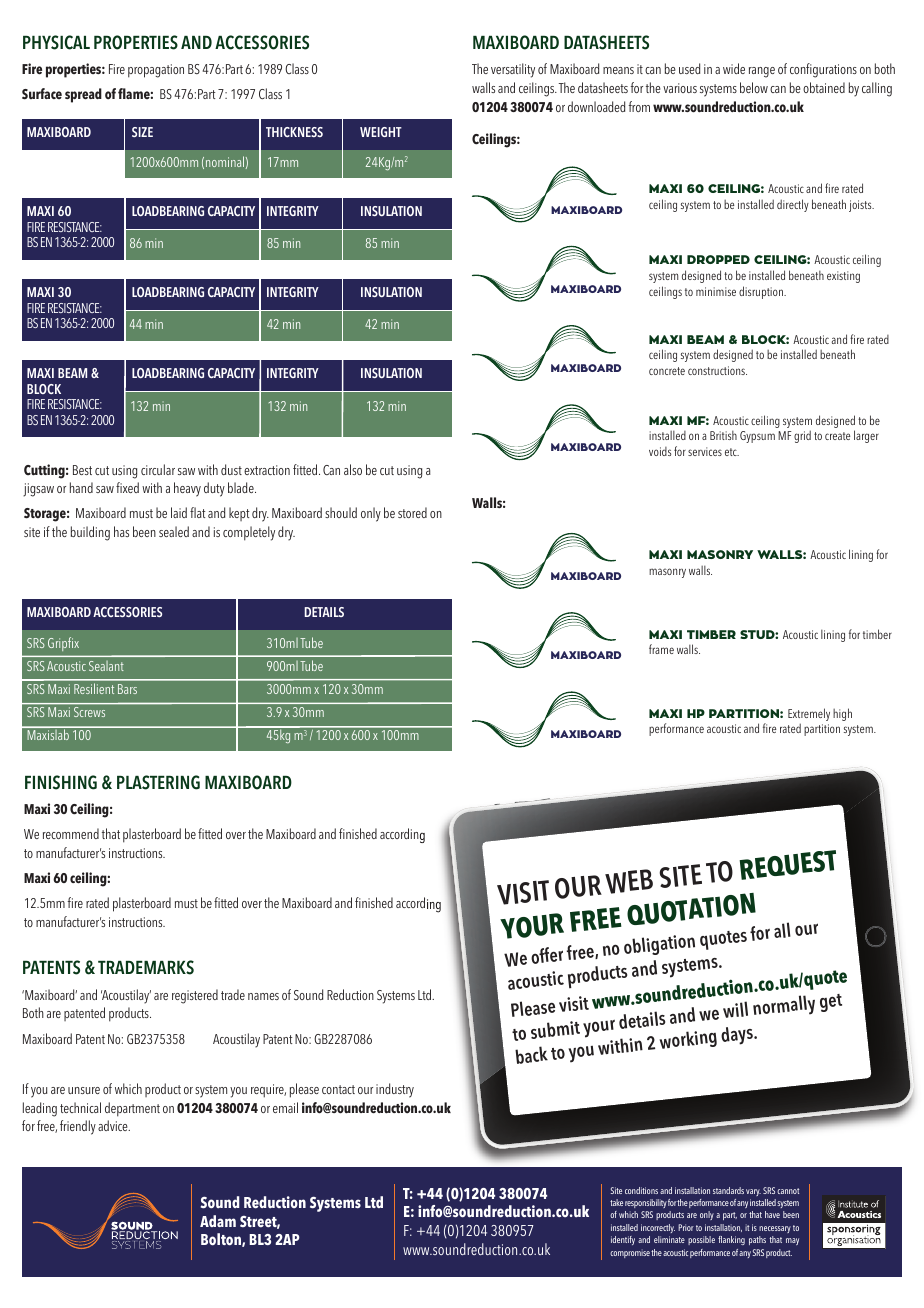  Describe the element at coordinates (809, 716) in the image. I see `extremely` at that location.
